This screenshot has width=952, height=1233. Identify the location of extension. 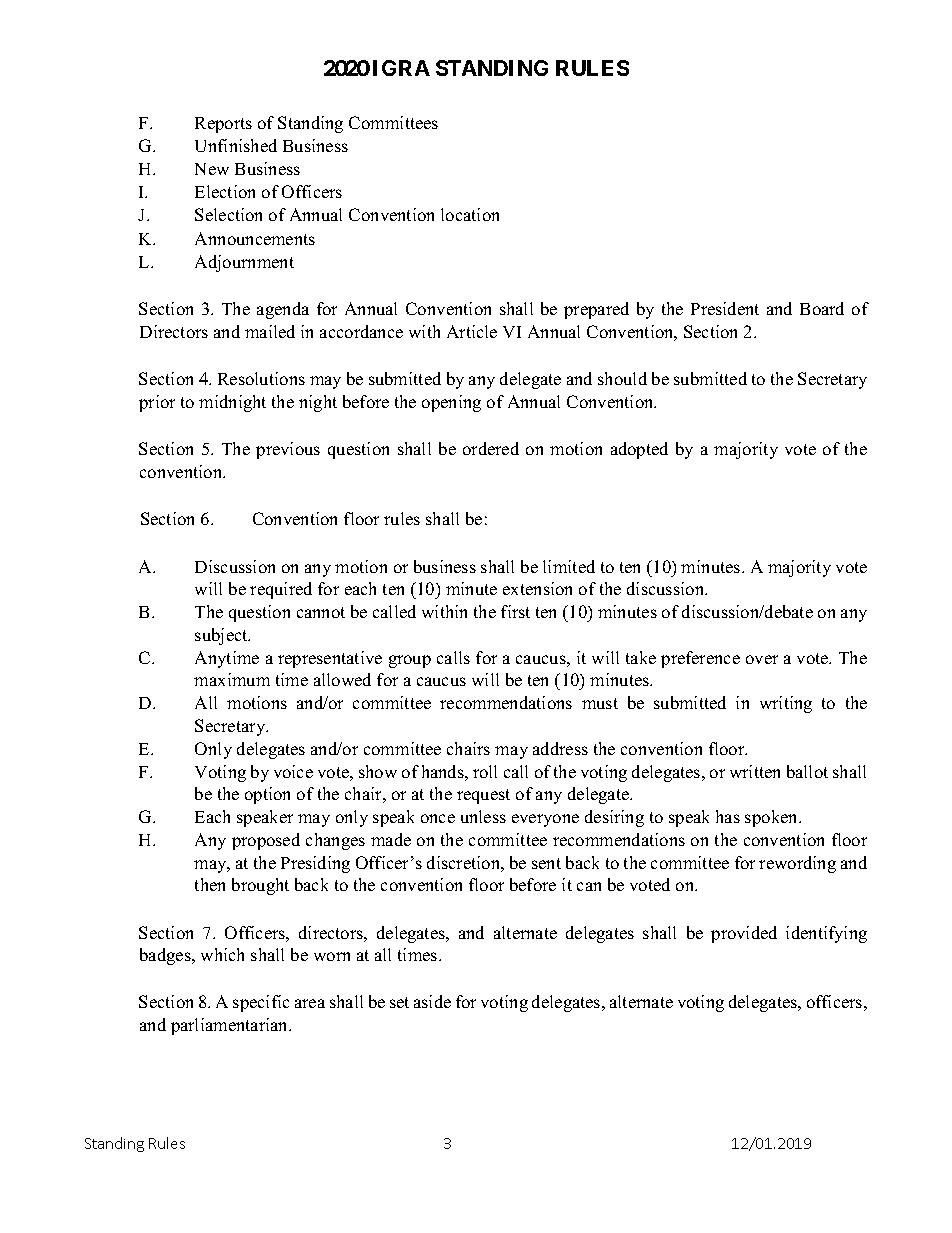
(537, 588).
